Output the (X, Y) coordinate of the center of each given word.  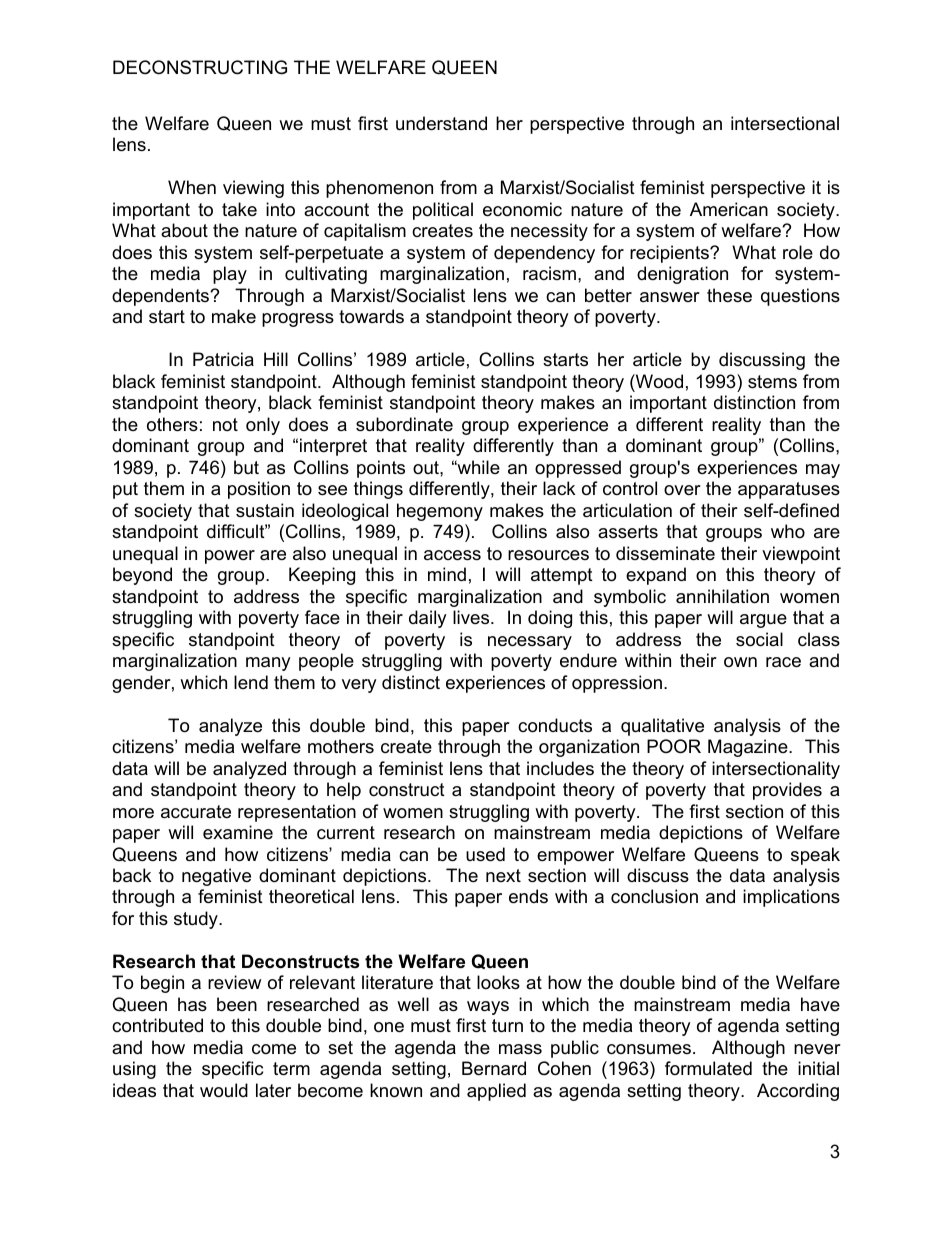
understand (441, 123)
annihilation (722, 596)
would (224, 1090)
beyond (142, 576)
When (192, 187)
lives (472, 617)
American (729, 209)
